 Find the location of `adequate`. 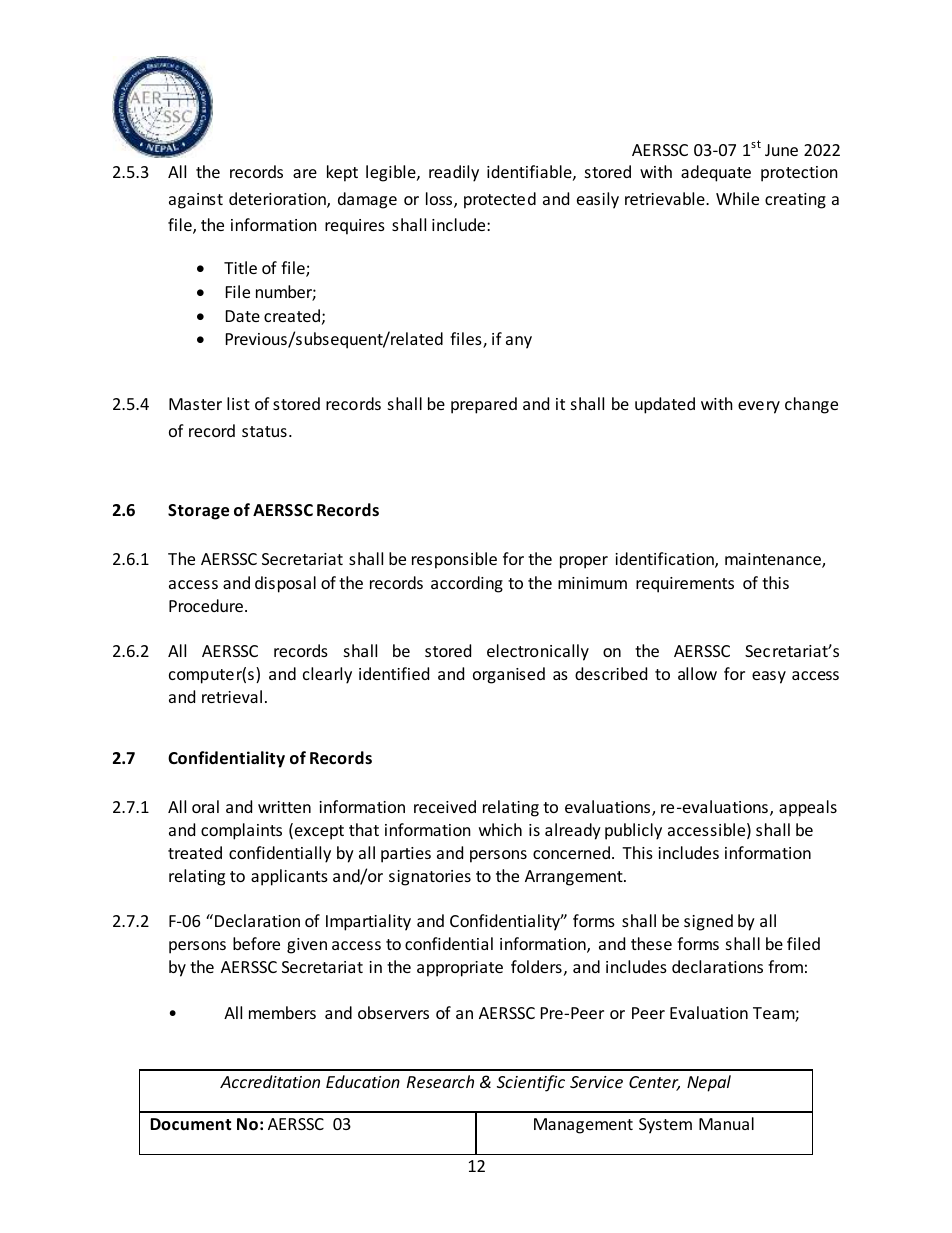

adequate is located at coordinates (716, 173).
